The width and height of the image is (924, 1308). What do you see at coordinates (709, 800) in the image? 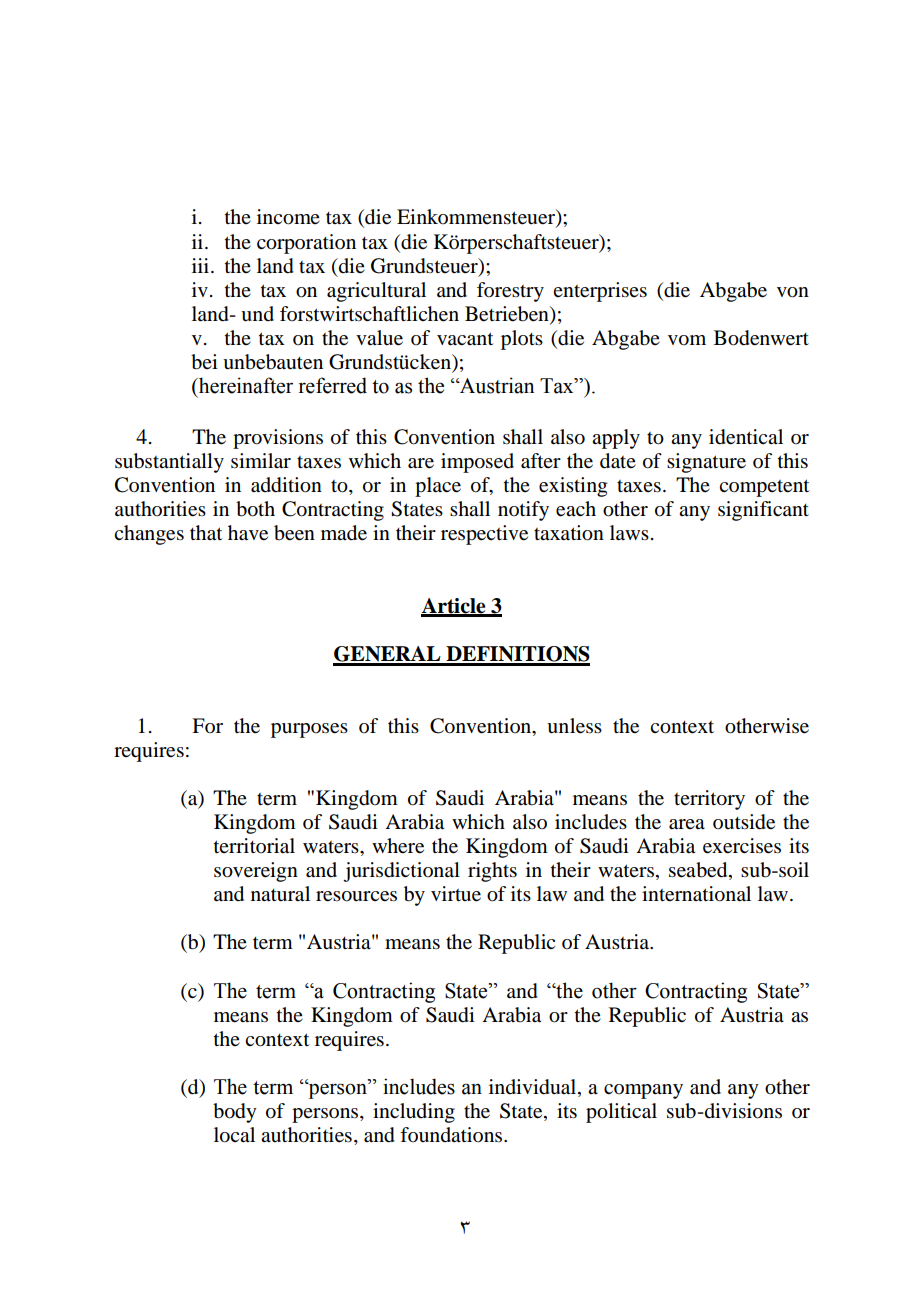
I see `territory` at bounding box center [709, 800].
